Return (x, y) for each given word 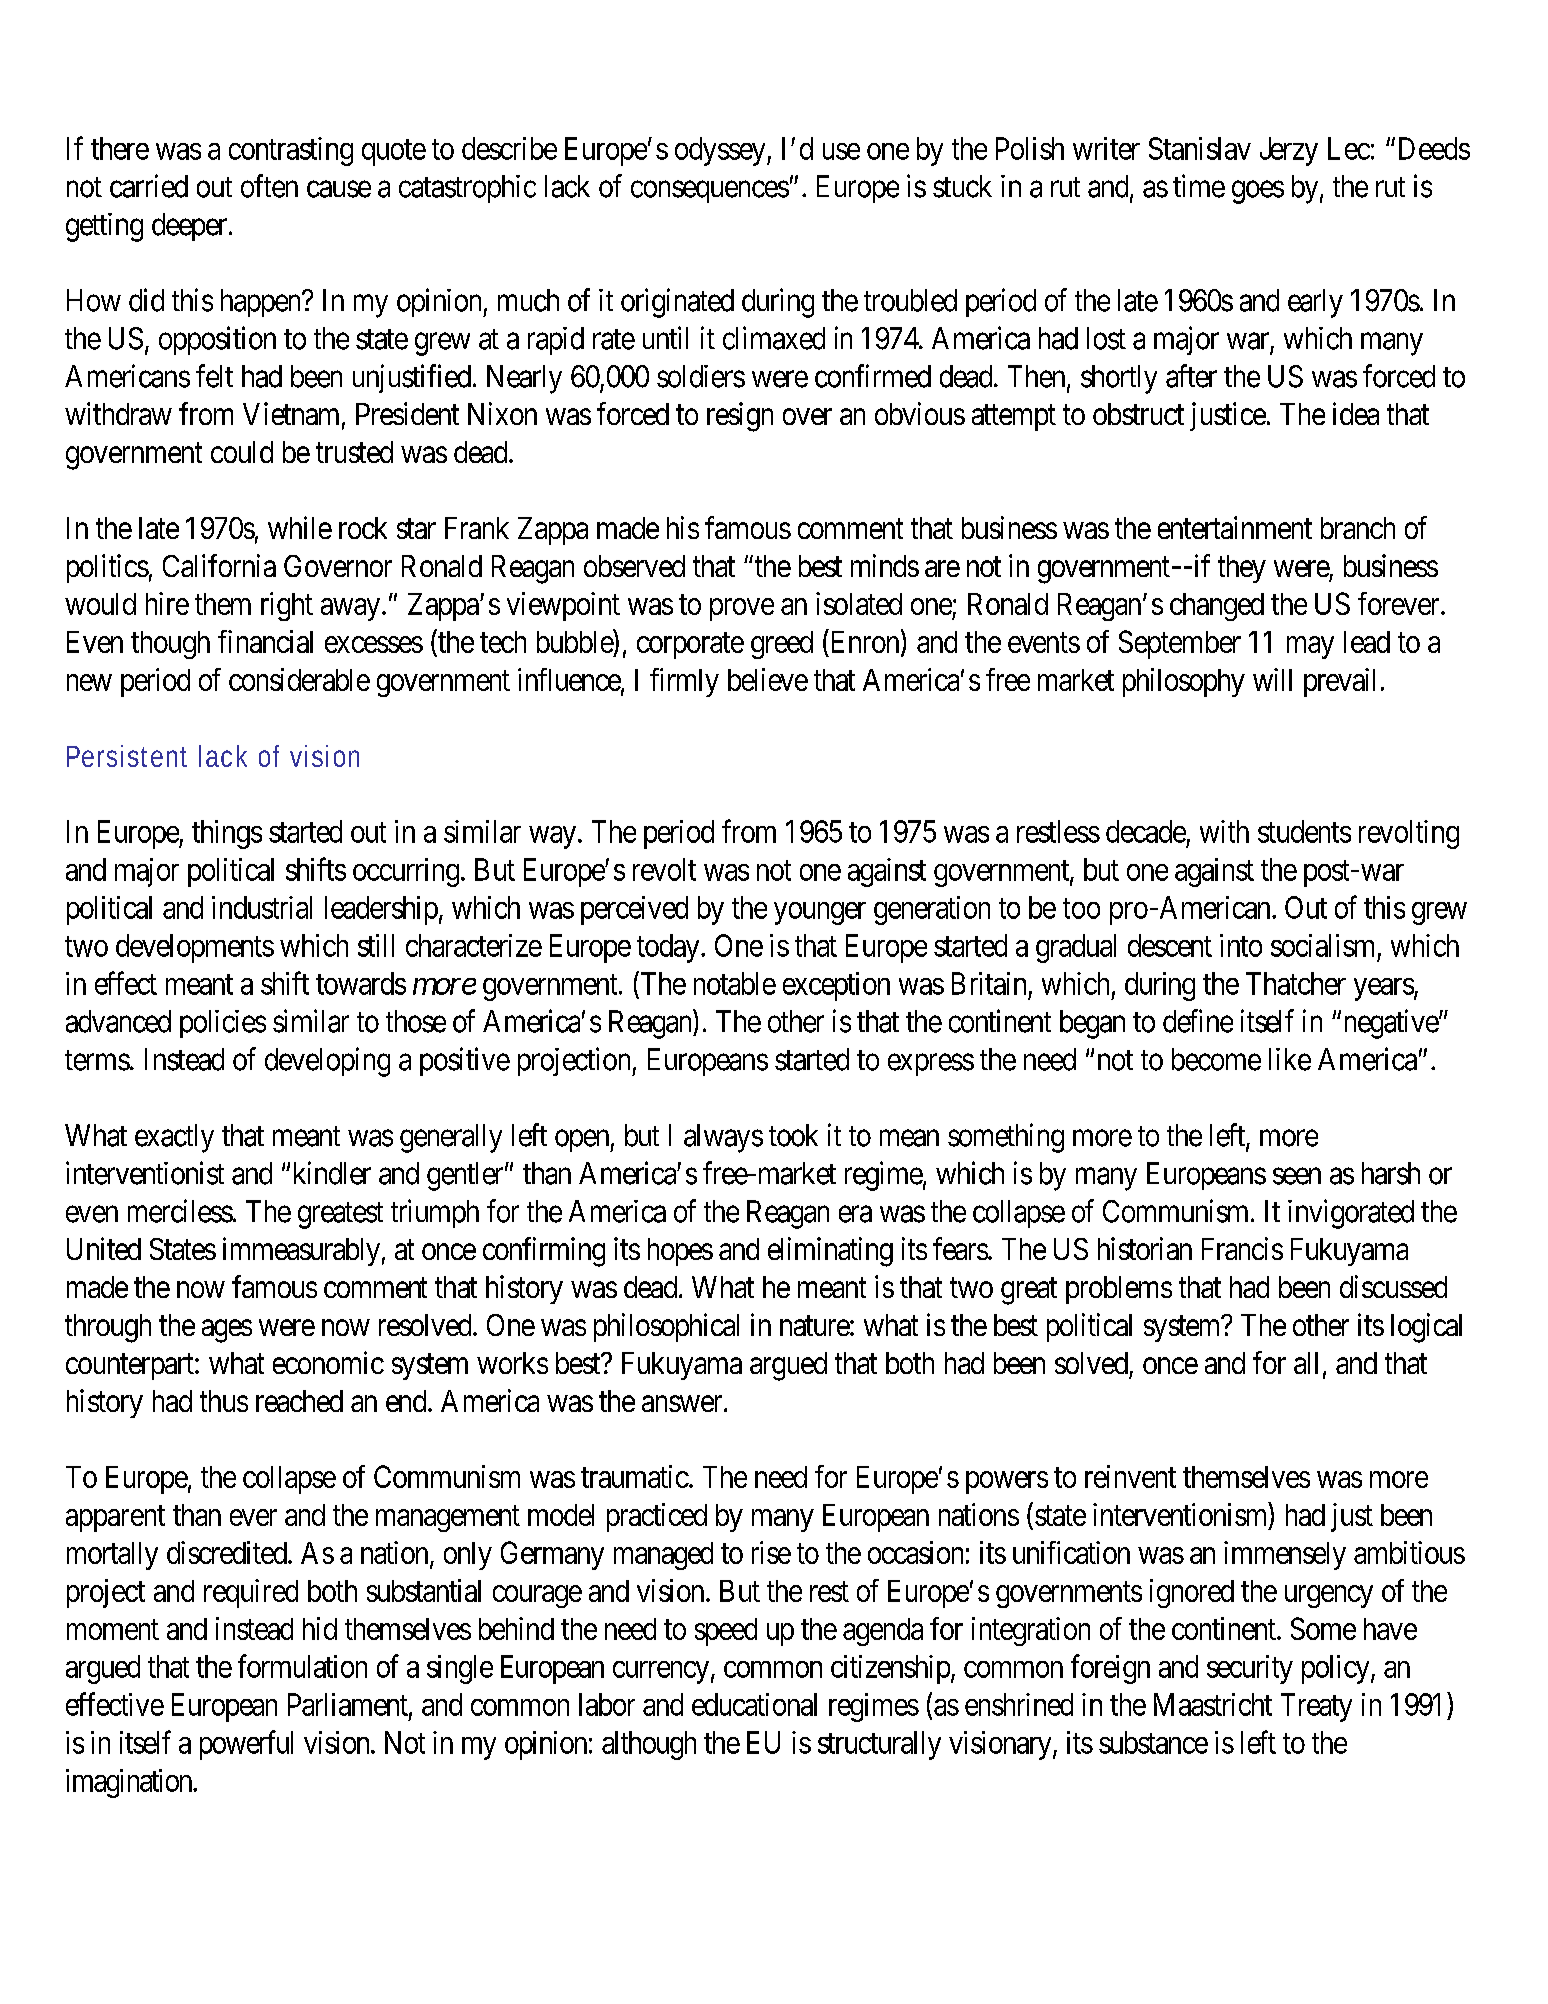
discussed (1393, 1286)
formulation (302, 1666)
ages (227, 1331)
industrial (262, 907)
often (269, 186)
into (1241, 945)
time (1199, 186)
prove (742, 609)
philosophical (666, 1327)
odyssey (721, 151)
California (219, 565)
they (1242, 569)
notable (735, 983)
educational (754, 1704)
